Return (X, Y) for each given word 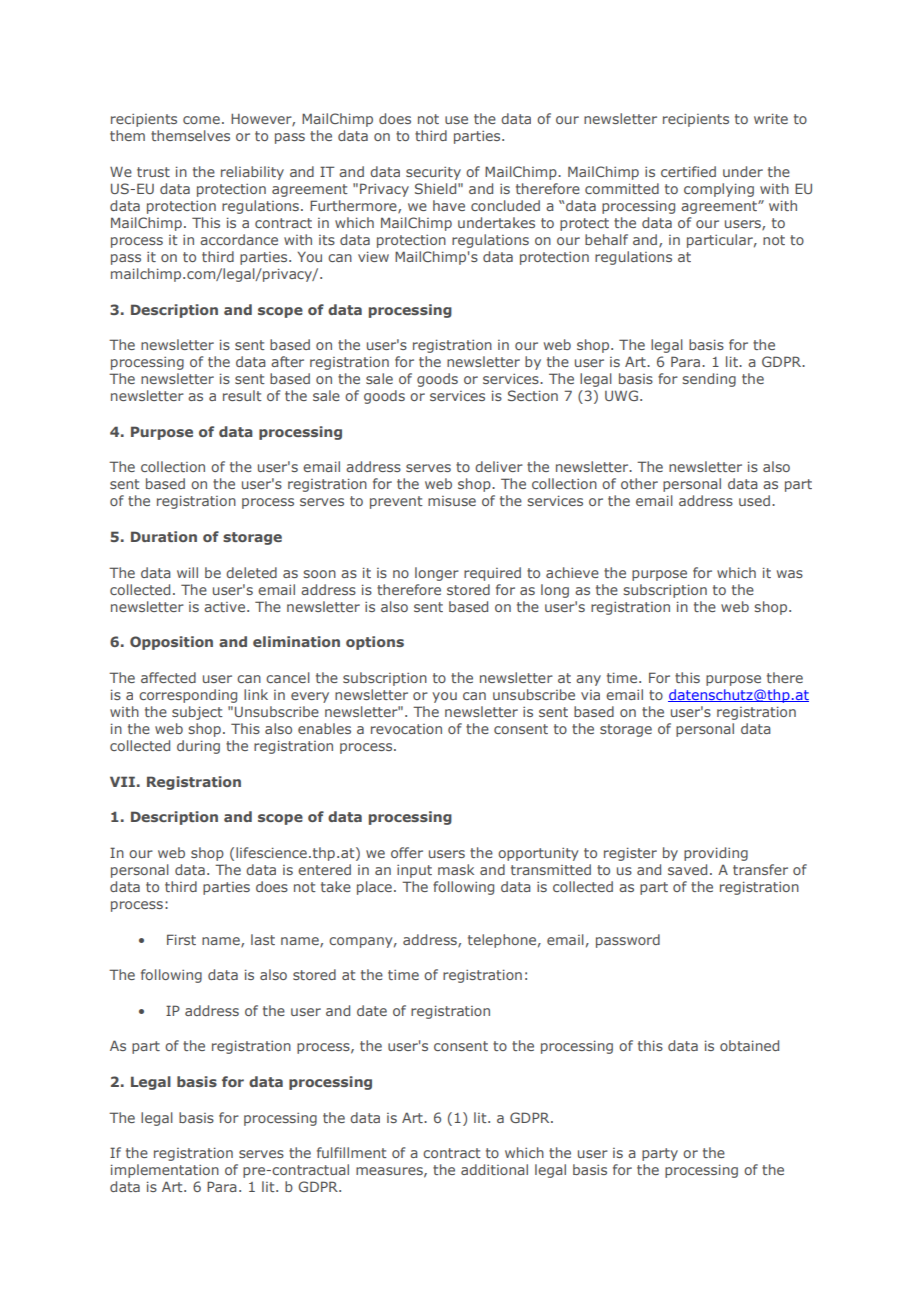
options (375, 643)
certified (688, 171)
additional (494, 1169)
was (790, 574)
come (201, 120)
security (433, 173)
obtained (749, 1045)
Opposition (171, 643)
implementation (165, 1171)
